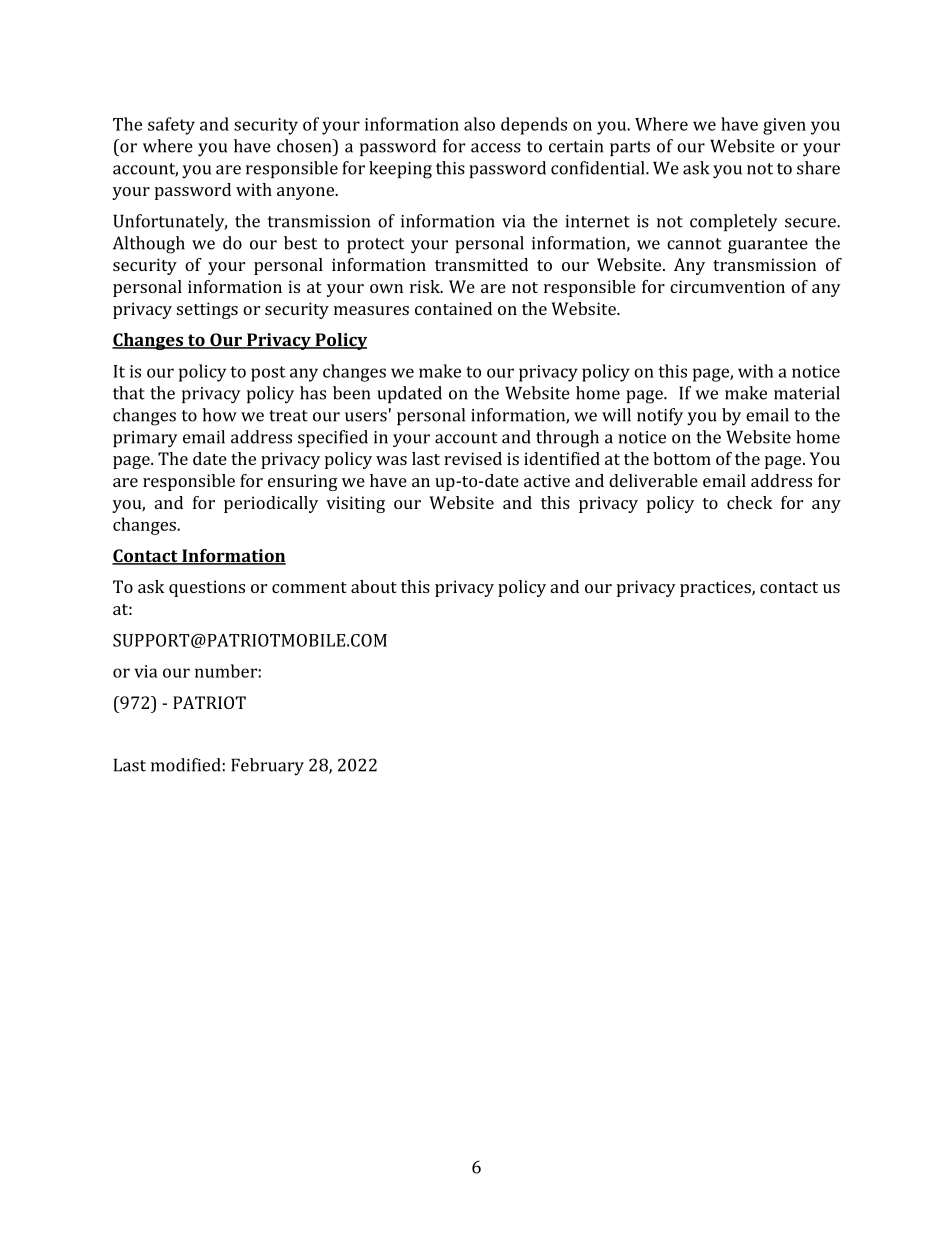  I want to click on revised, so click(473, 458).
